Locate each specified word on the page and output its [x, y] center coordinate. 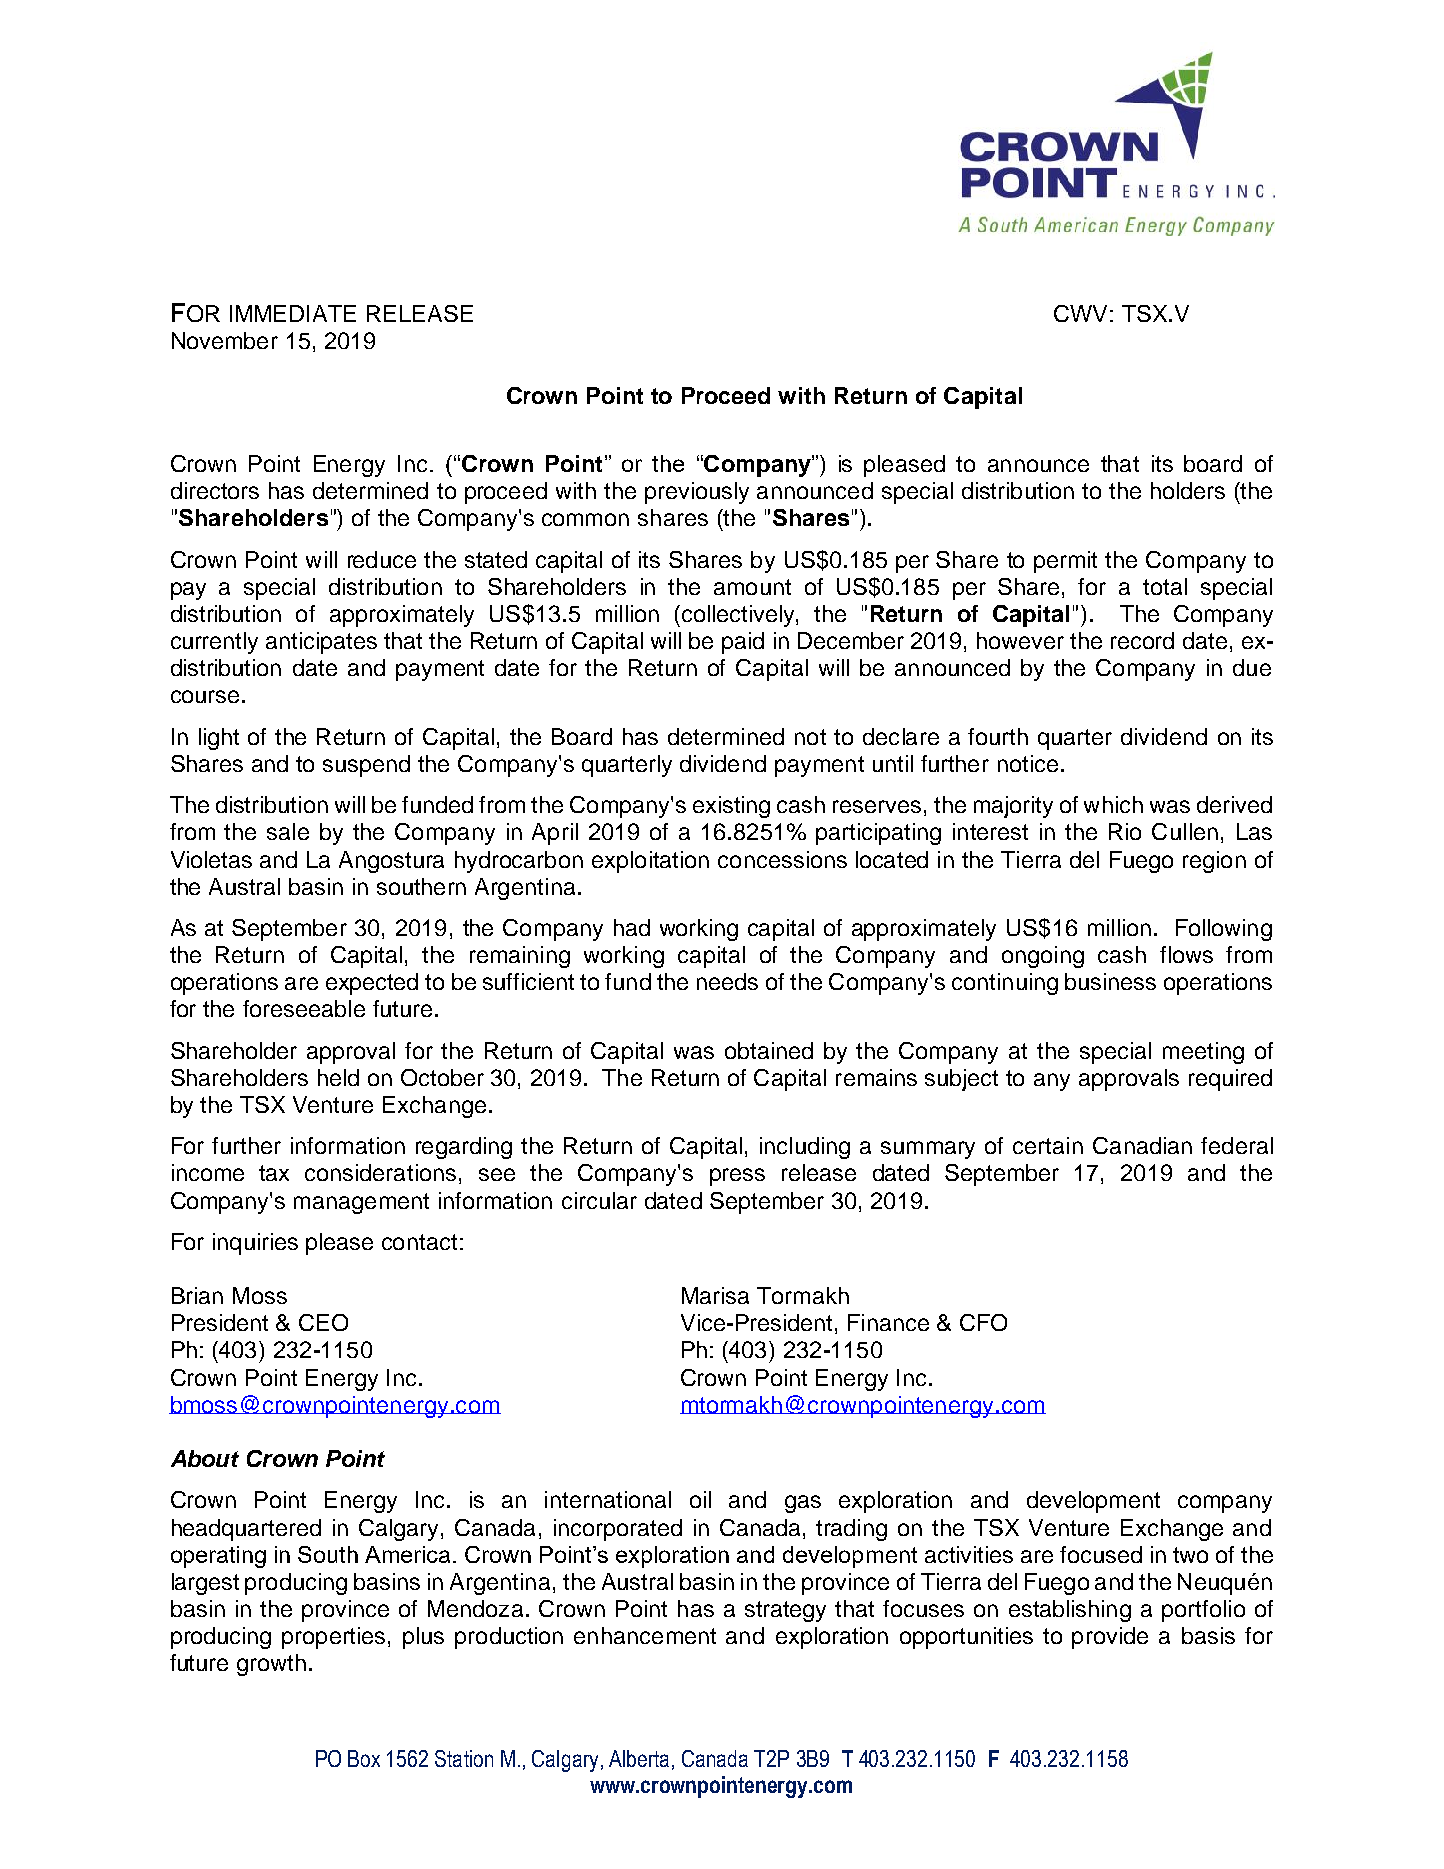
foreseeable [304, 1008]
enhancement [645, 1635]
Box [364, 1758]
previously [697, 493]
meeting [1203, 1053]
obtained [769, 1050]
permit [1065, 562]
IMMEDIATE [293, 313]
